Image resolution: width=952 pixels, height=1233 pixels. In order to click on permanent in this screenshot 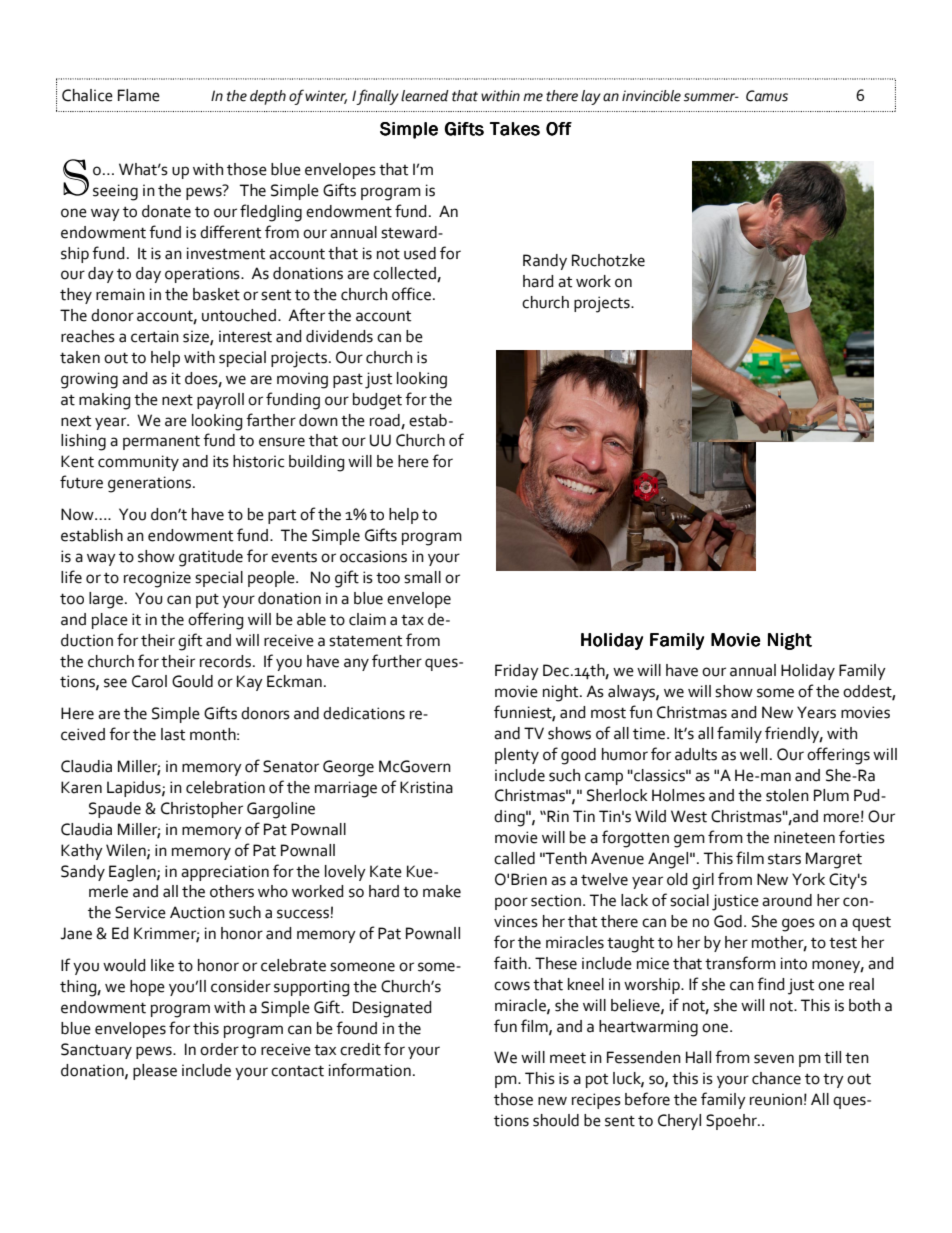, I will do `click(161, 442)`.
